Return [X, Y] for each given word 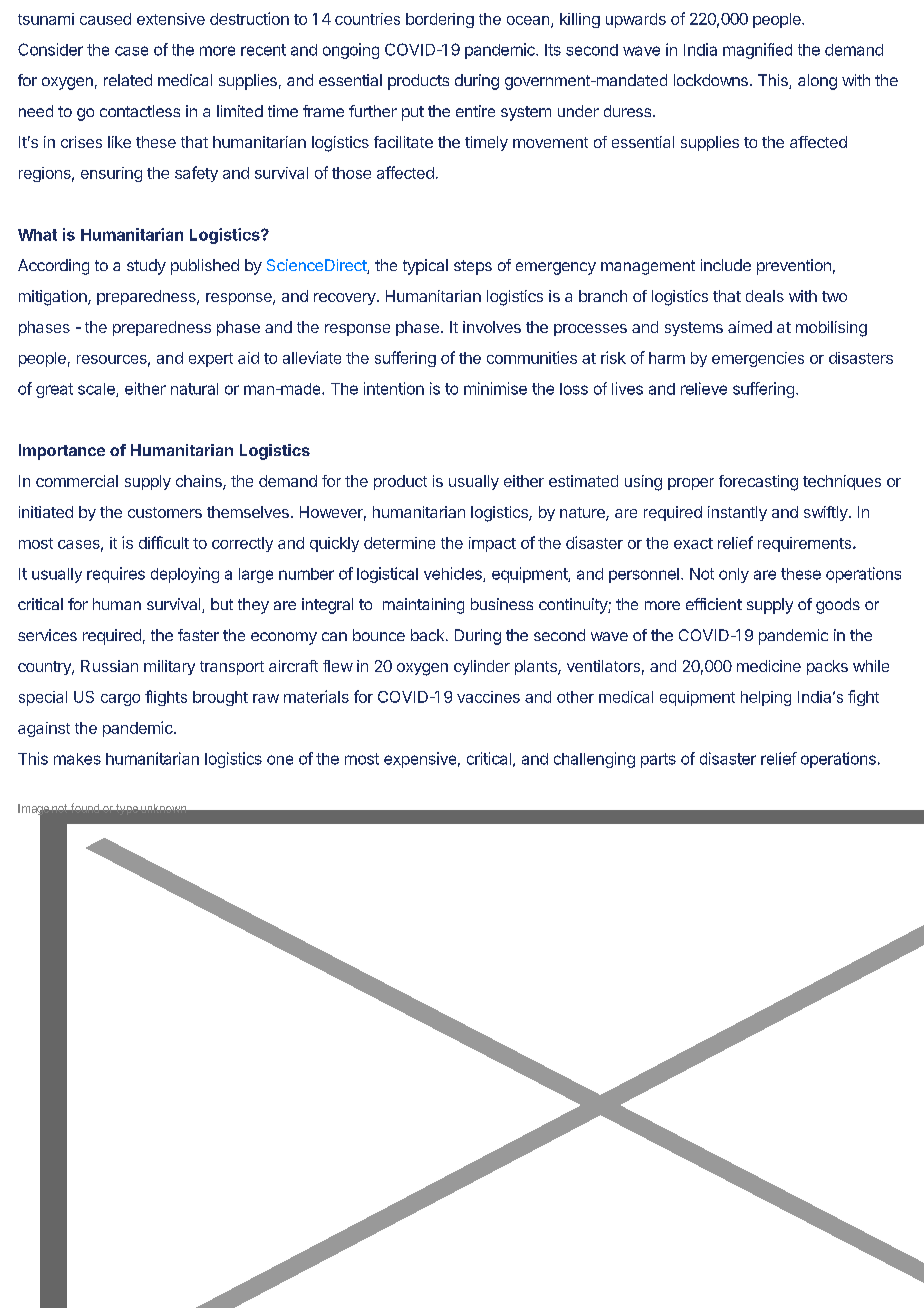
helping [766, 698]
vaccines [488, 697]
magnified [757, 51]
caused [105, 19]
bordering [440, 20]
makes [77, 759]
